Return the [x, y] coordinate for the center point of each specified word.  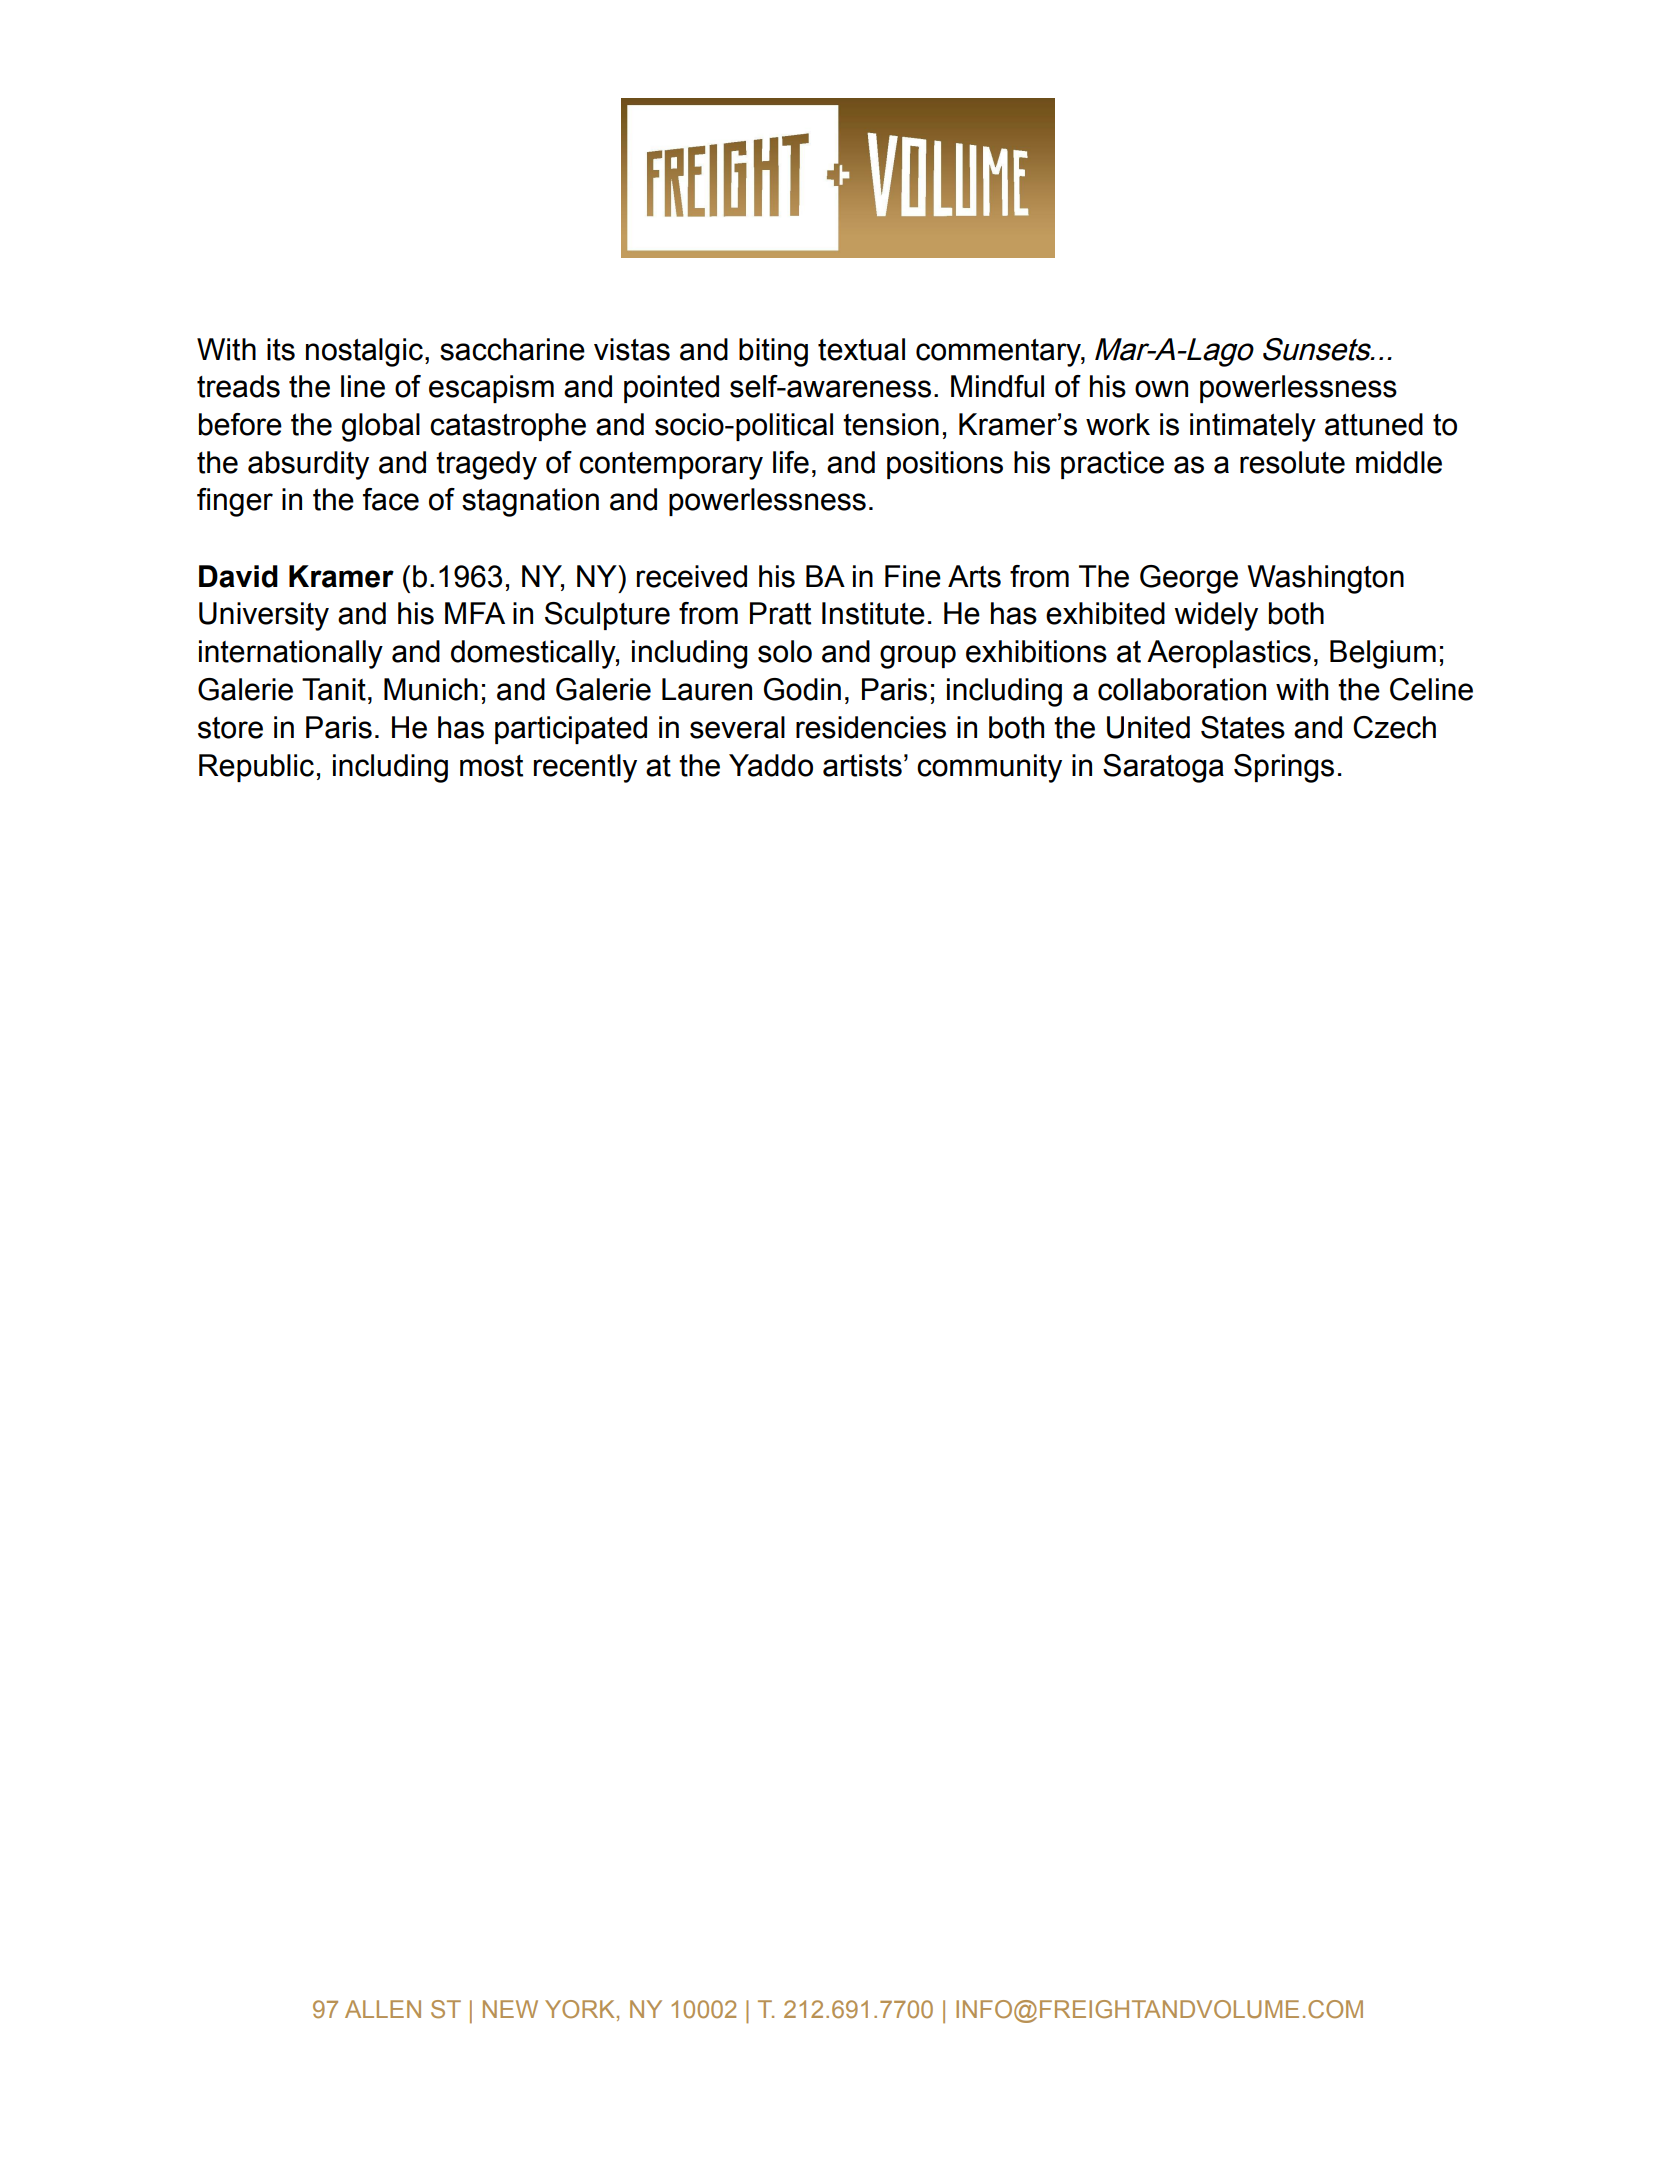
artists [862, 765]
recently [585, 768]
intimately [1253, 427]
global [381, 427]
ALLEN [383, 2009]
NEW [510, 2009]
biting [773, 352]
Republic [256, 768]
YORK [579, 2009]
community [989, 768]
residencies [871, 727]
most [491, 766]
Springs [1284, 768]
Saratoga [1163, 768]
